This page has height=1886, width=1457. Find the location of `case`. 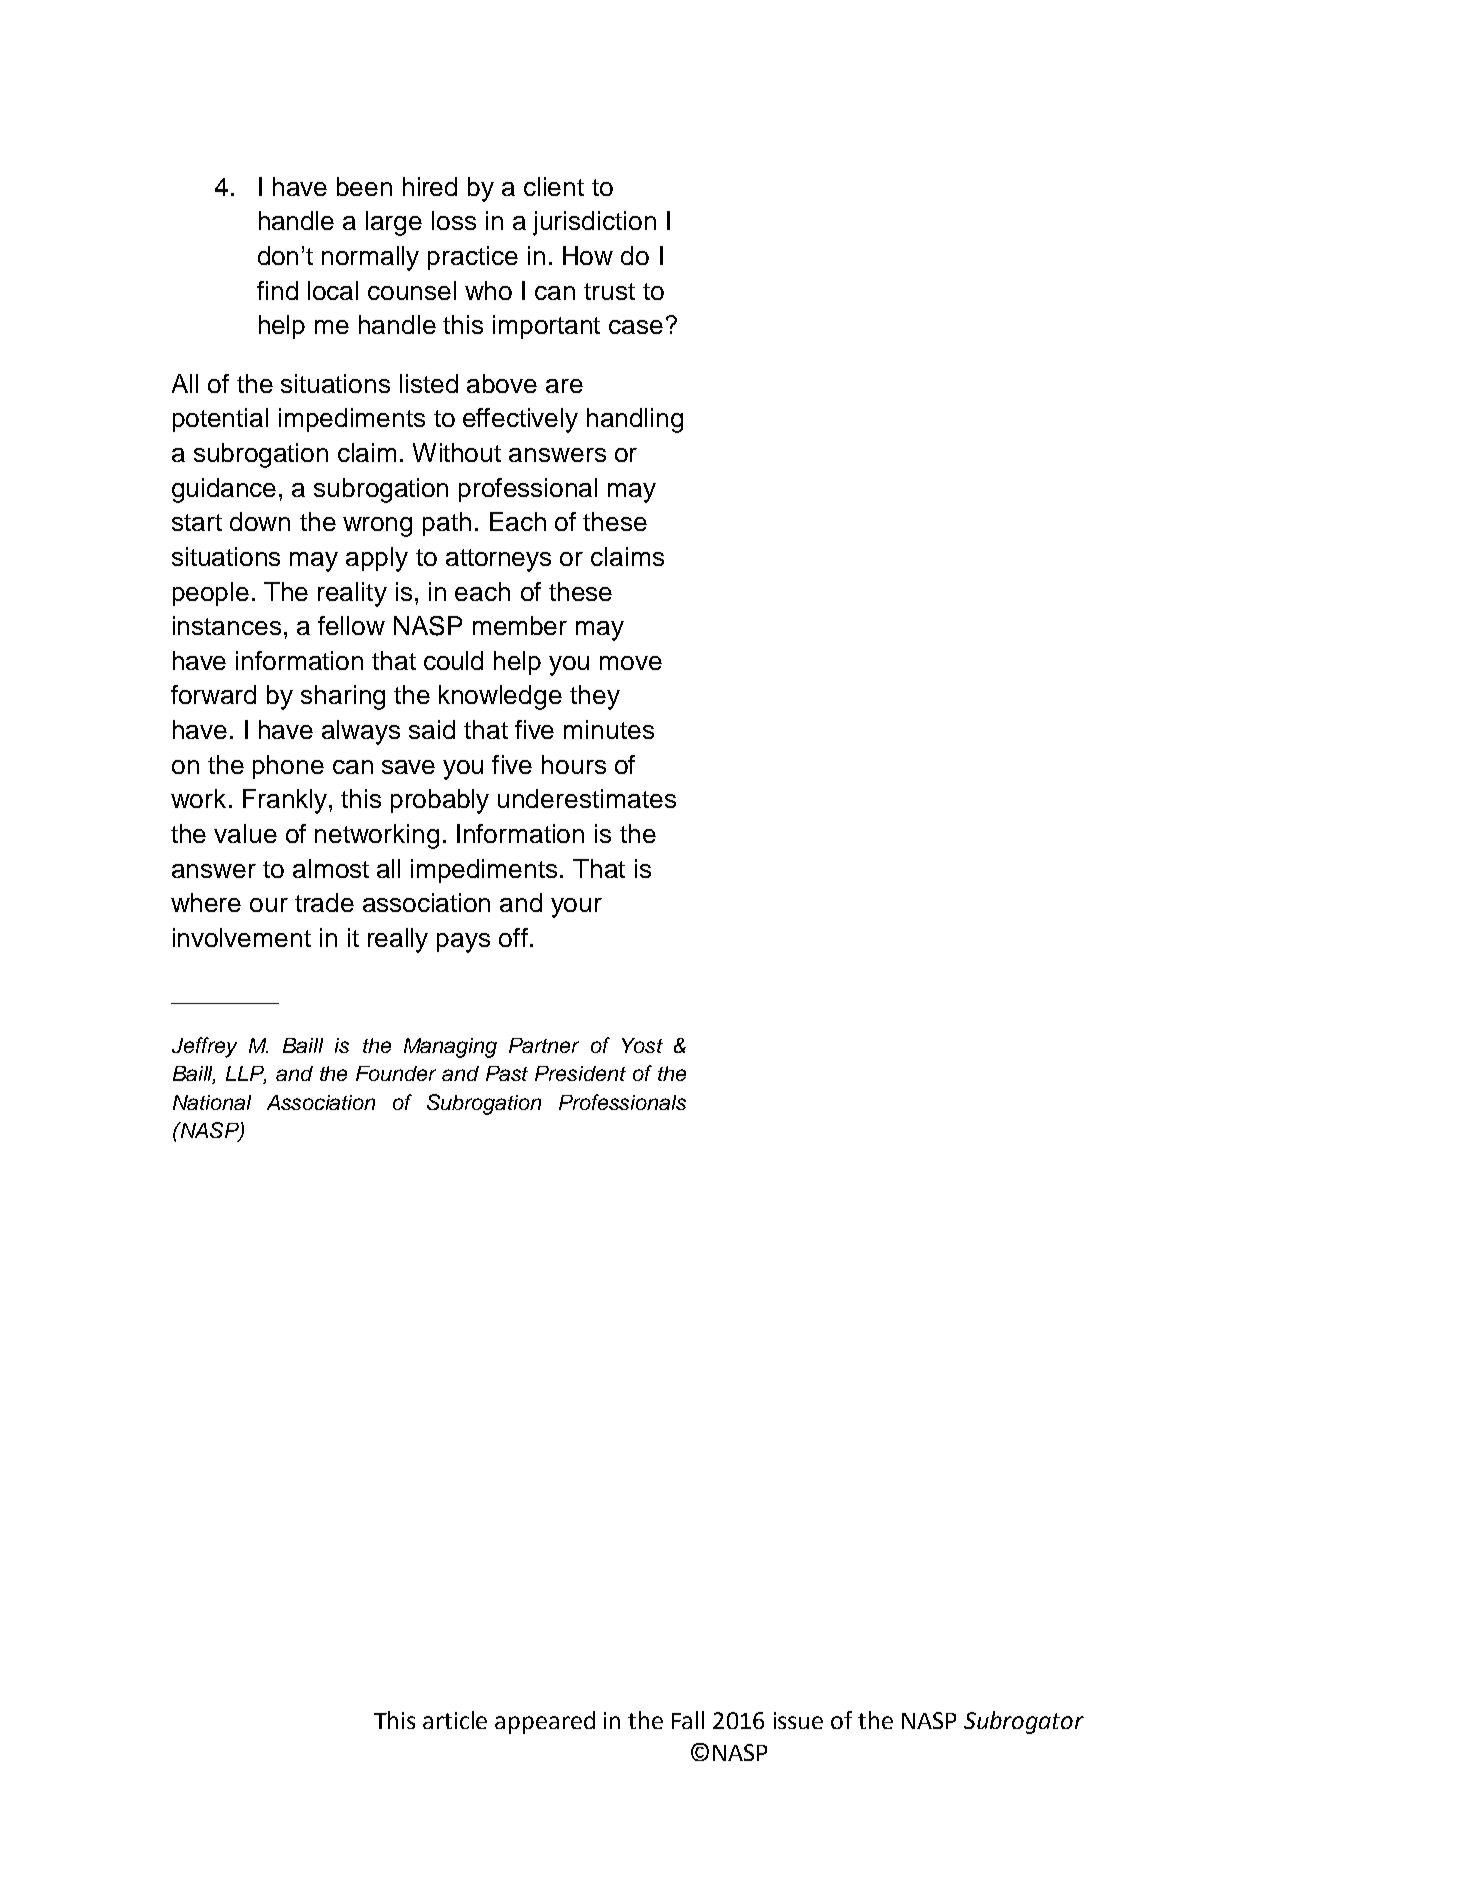

case is located at coordinates (636, 327).
